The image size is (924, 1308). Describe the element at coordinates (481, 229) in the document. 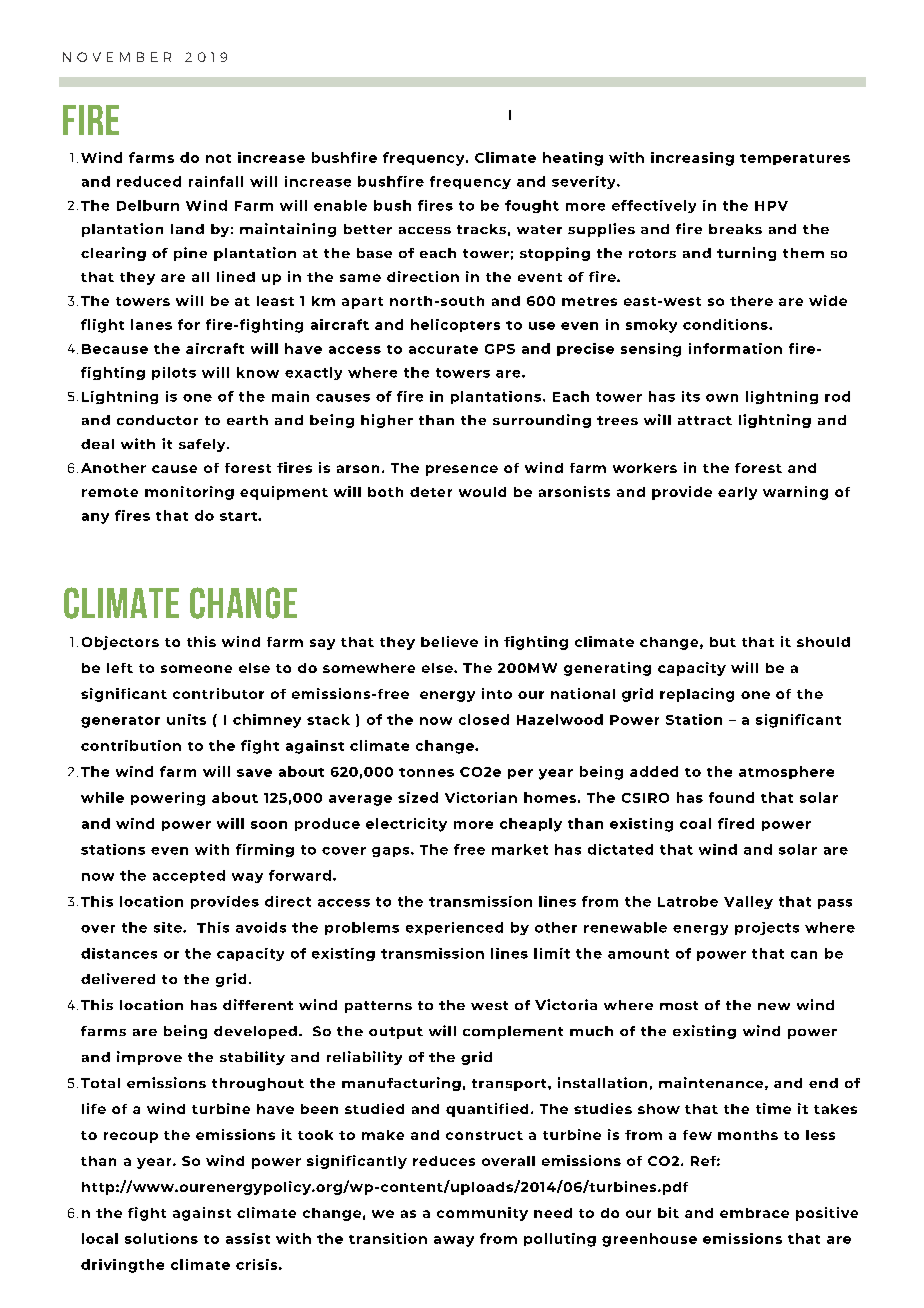

I see `tracks` at that location.
